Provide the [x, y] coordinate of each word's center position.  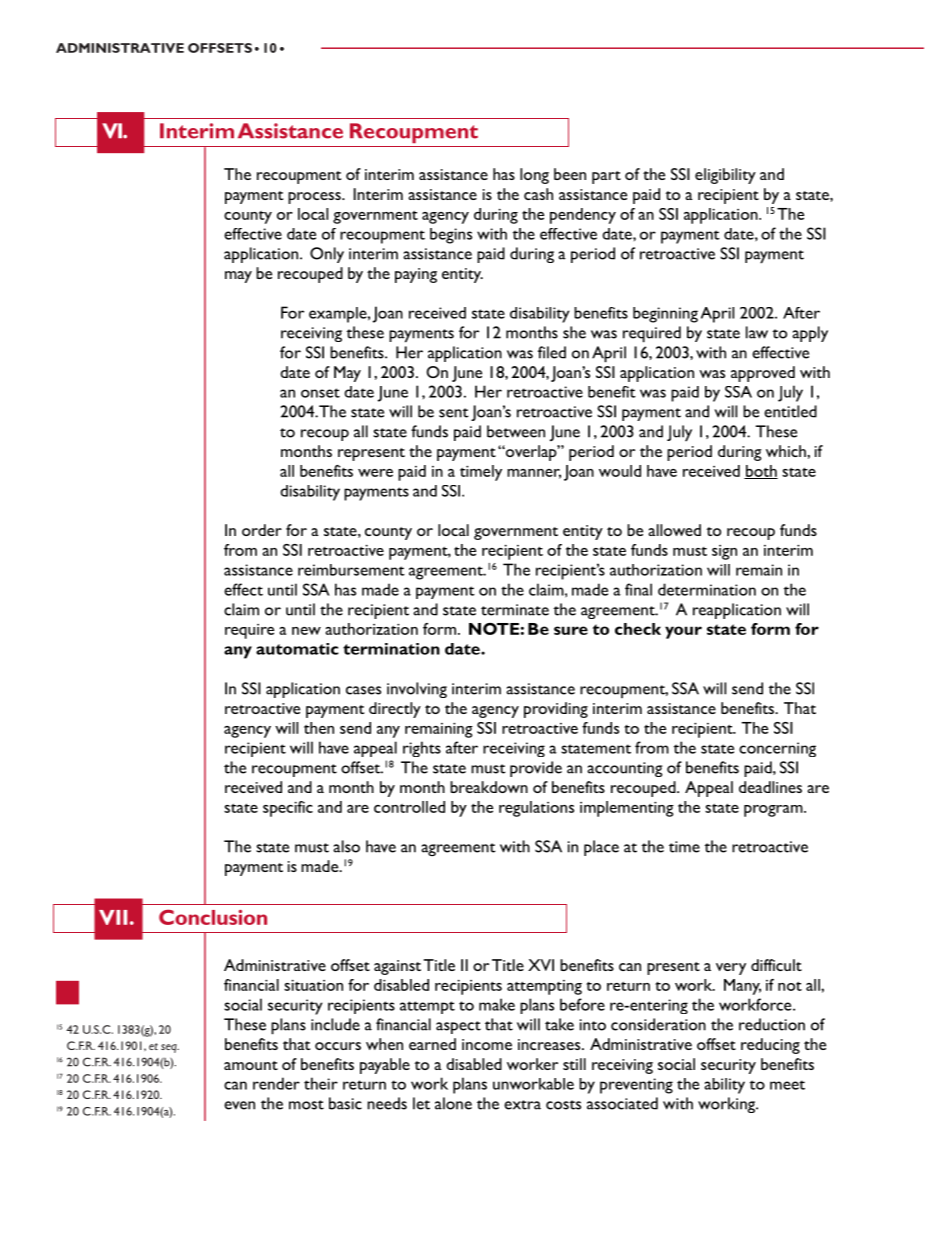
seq [170, 1048]
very [731, 969]
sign [724, 552]
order [262, 530]
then [319, 728]
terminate [515, 610]
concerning [777, 749]
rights [422, 749]
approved [763, 374]
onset [320, 393]
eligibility [725, 176]
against [397, 967]
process [315, 198]
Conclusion [213, 917]
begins [451, 236]
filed [552, 352]
